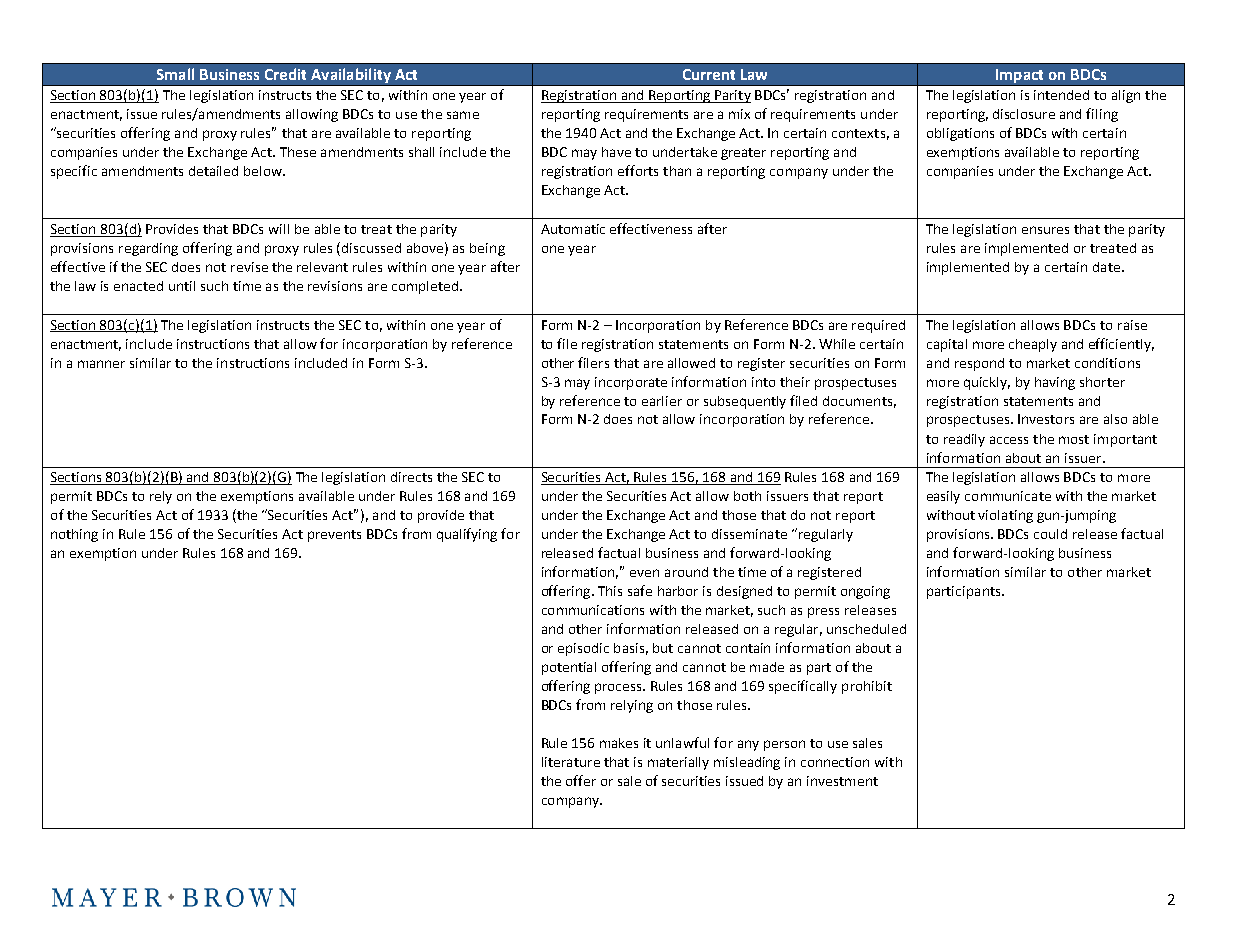 The image size is (1233, 952). I want to click on manner, so click(101, 364).
